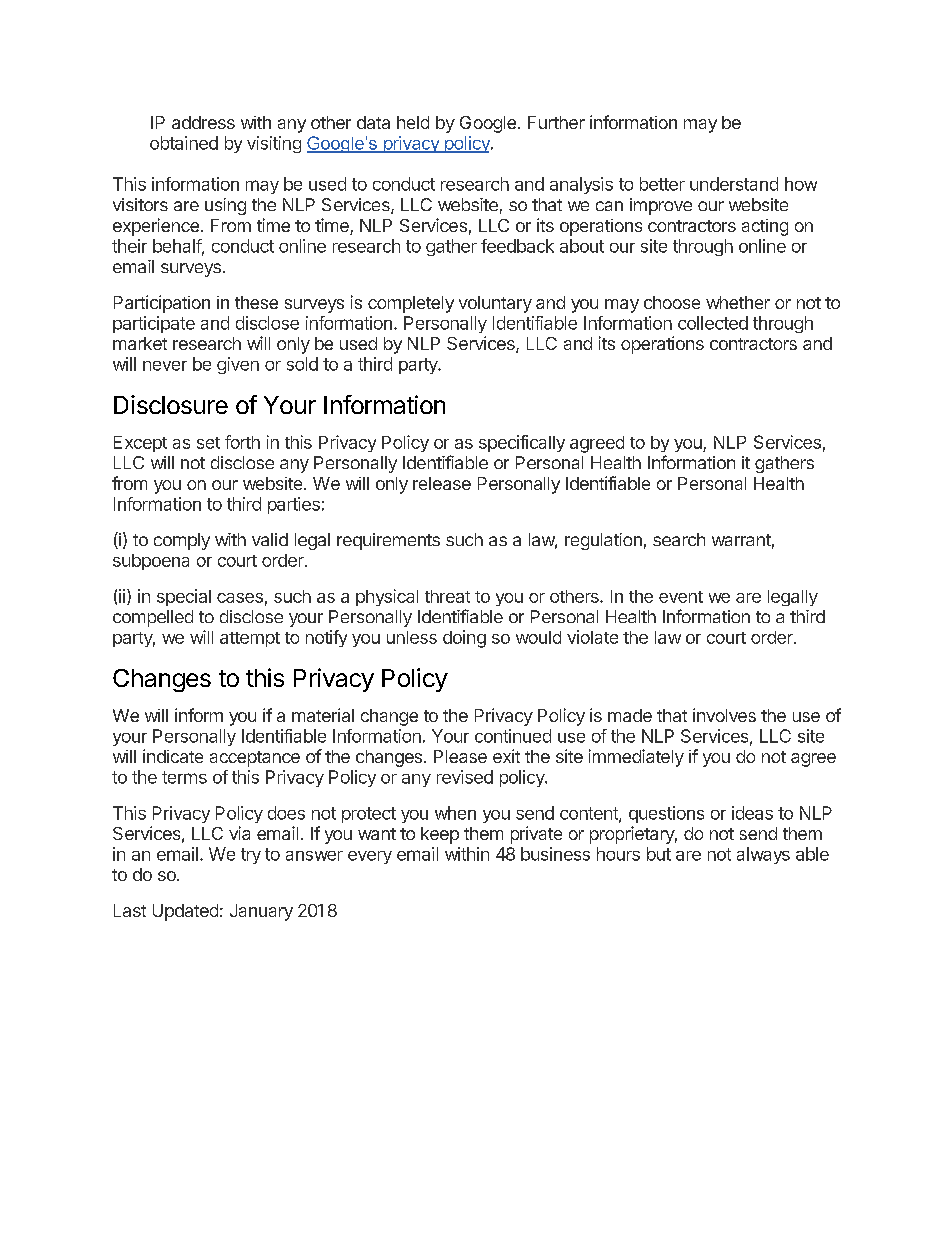 This screenshot has width=952, height=1233. What do you see at coordinates (681, 597) in the screenshot?
I see `event` at bounding box center [681, 597].
